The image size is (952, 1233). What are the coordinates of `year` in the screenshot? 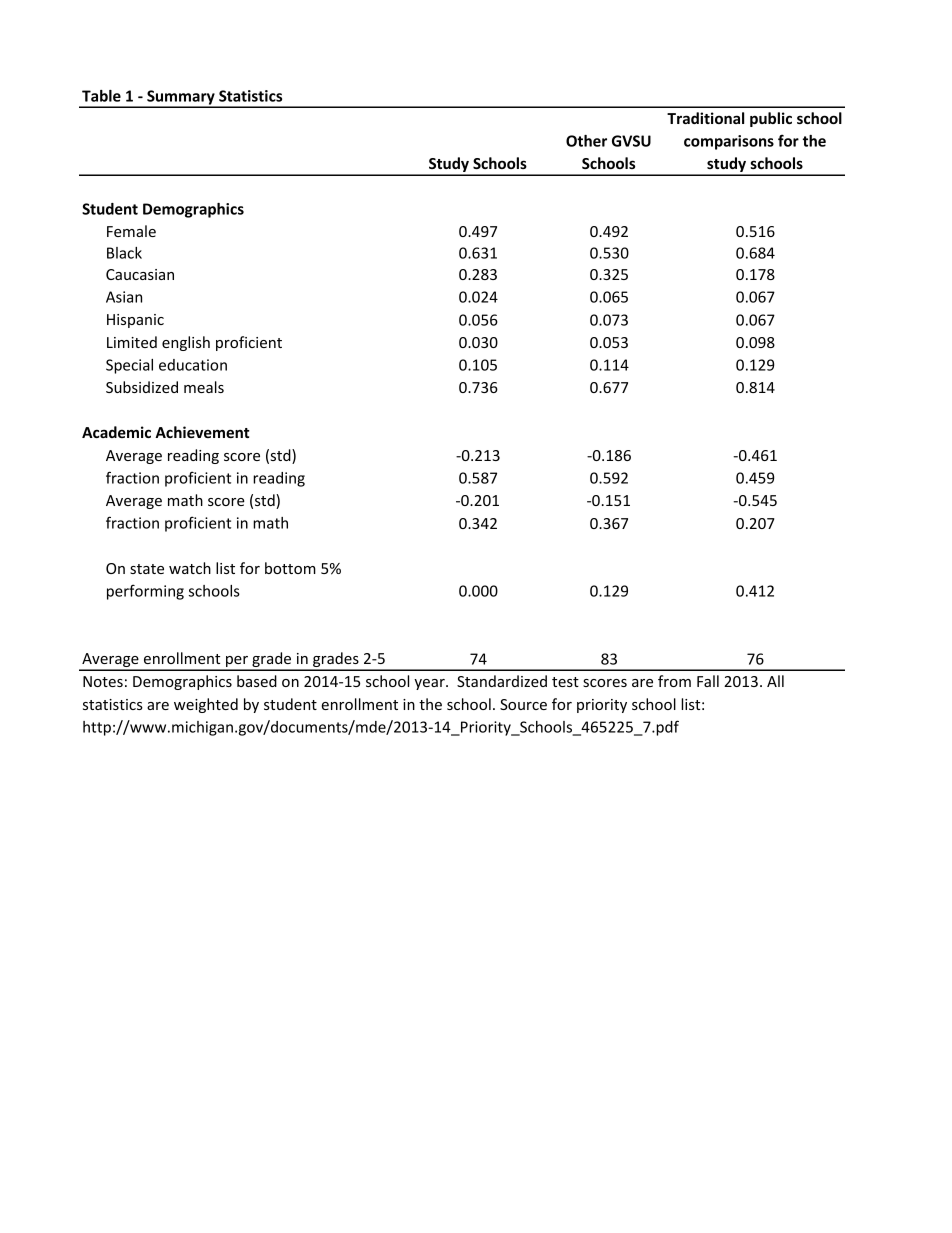 It's located at (430, 684).
